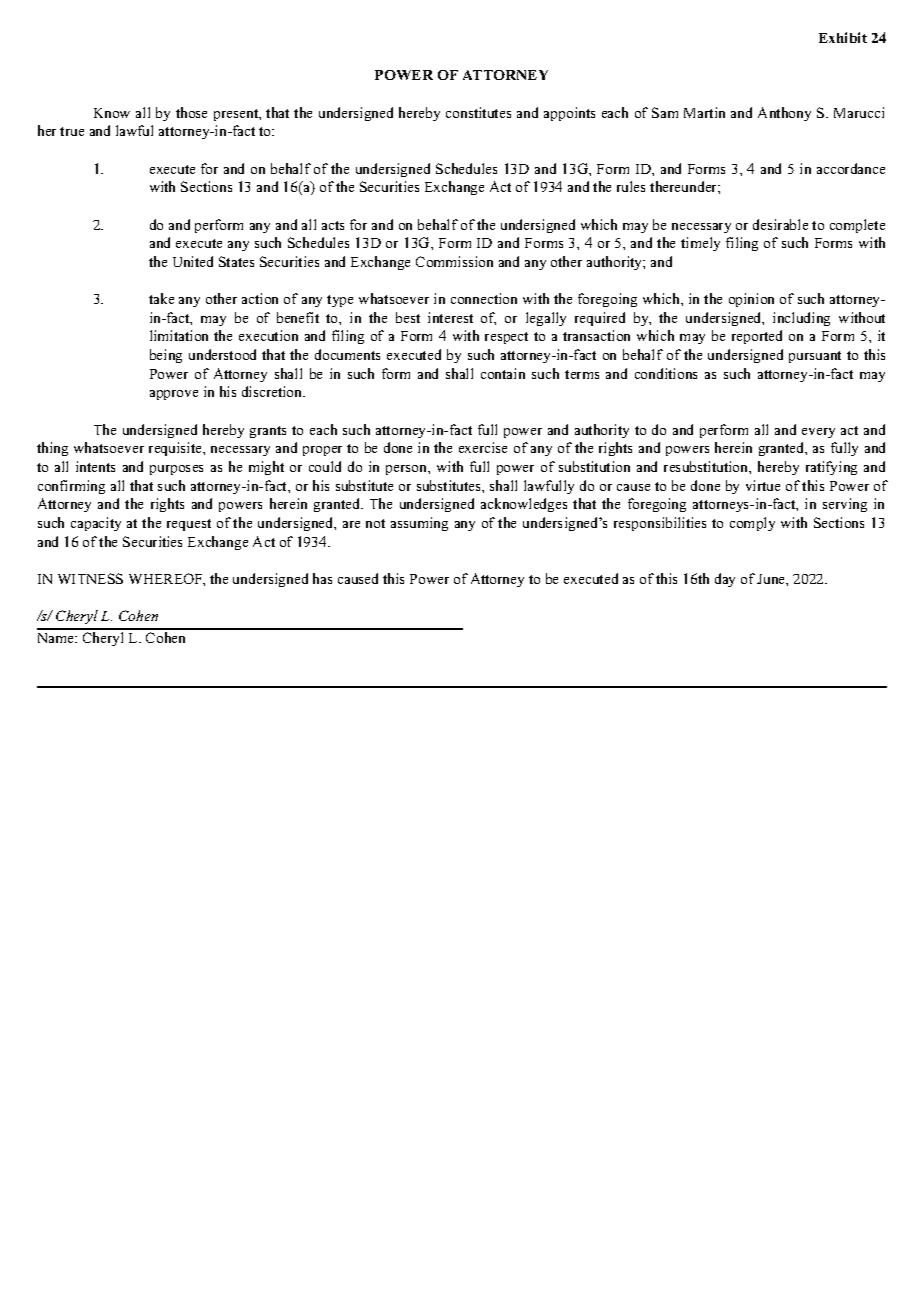  What do you see at coordinates (478, 112) in the screenshot?
I see `constitutes` at bounding box center [478, 112].
